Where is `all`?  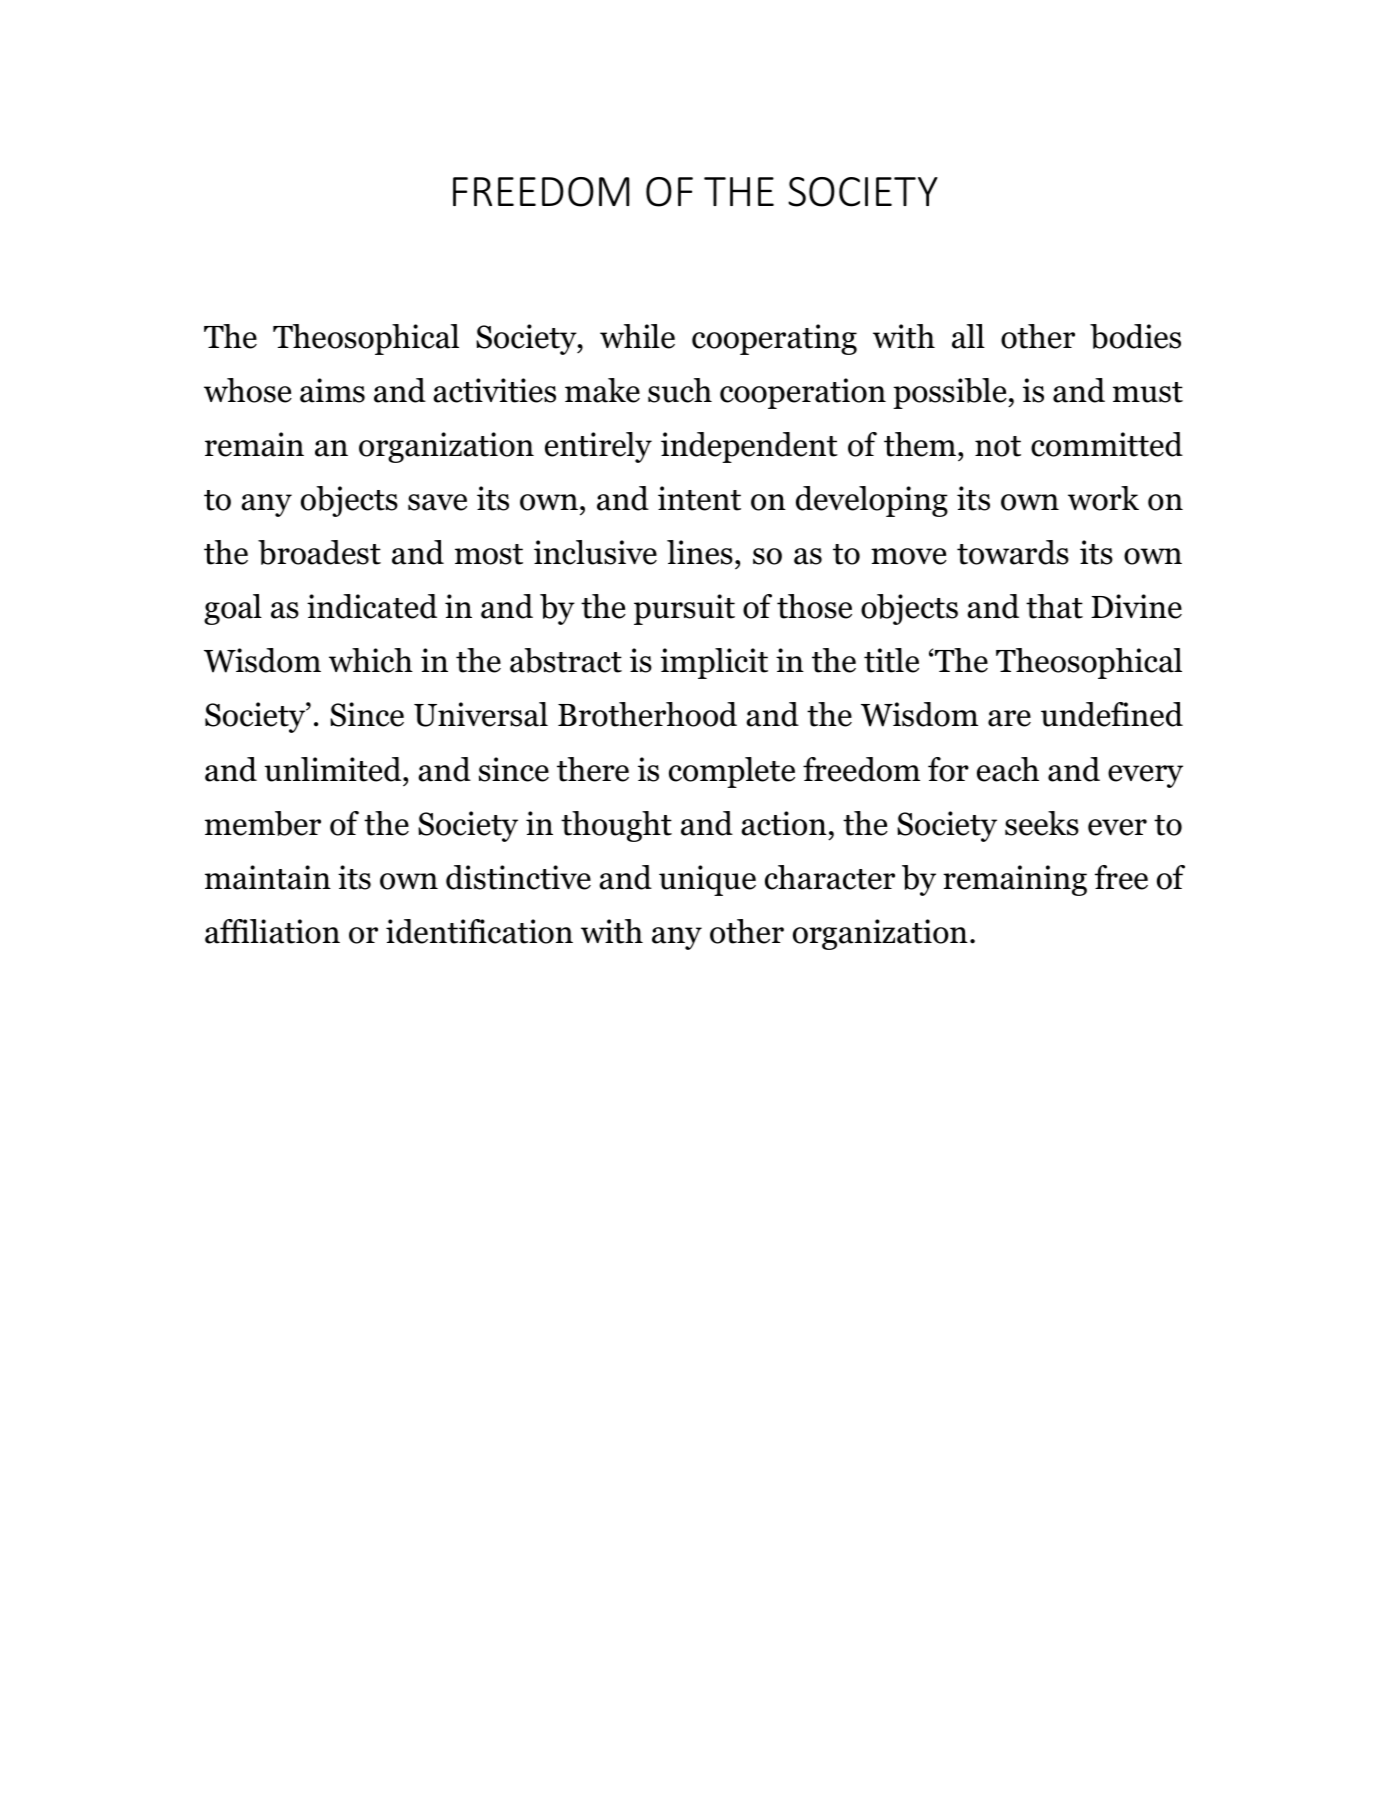 all is located at coordinates (968, 336).
